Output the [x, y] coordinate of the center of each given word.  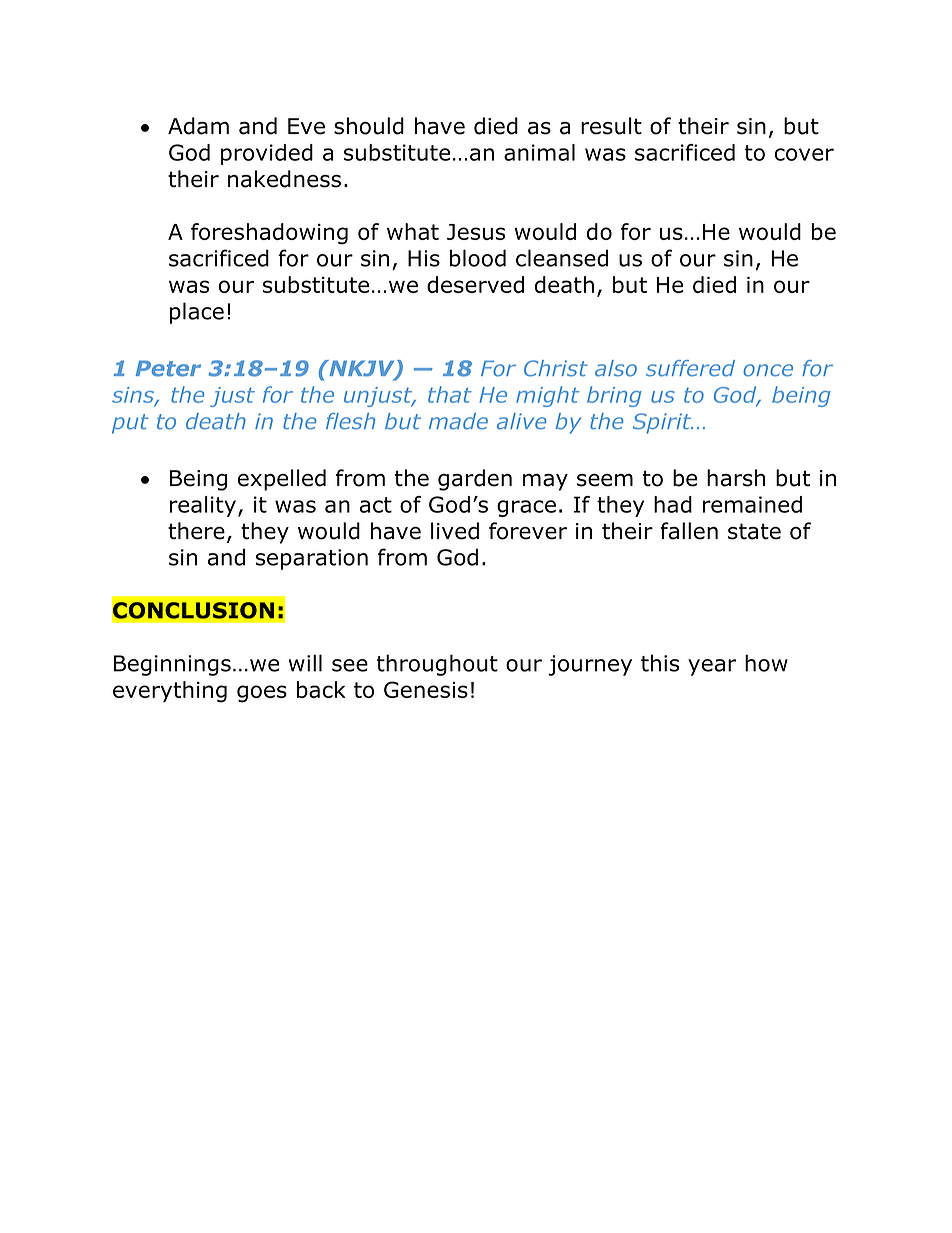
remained [752, 504]
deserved [475, 284]
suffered [690, 368]
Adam [198, 126]
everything [170, 692]
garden [475, 480]
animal [539, 152]
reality [204, 506]
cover [804, 154]
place [197, 313]
